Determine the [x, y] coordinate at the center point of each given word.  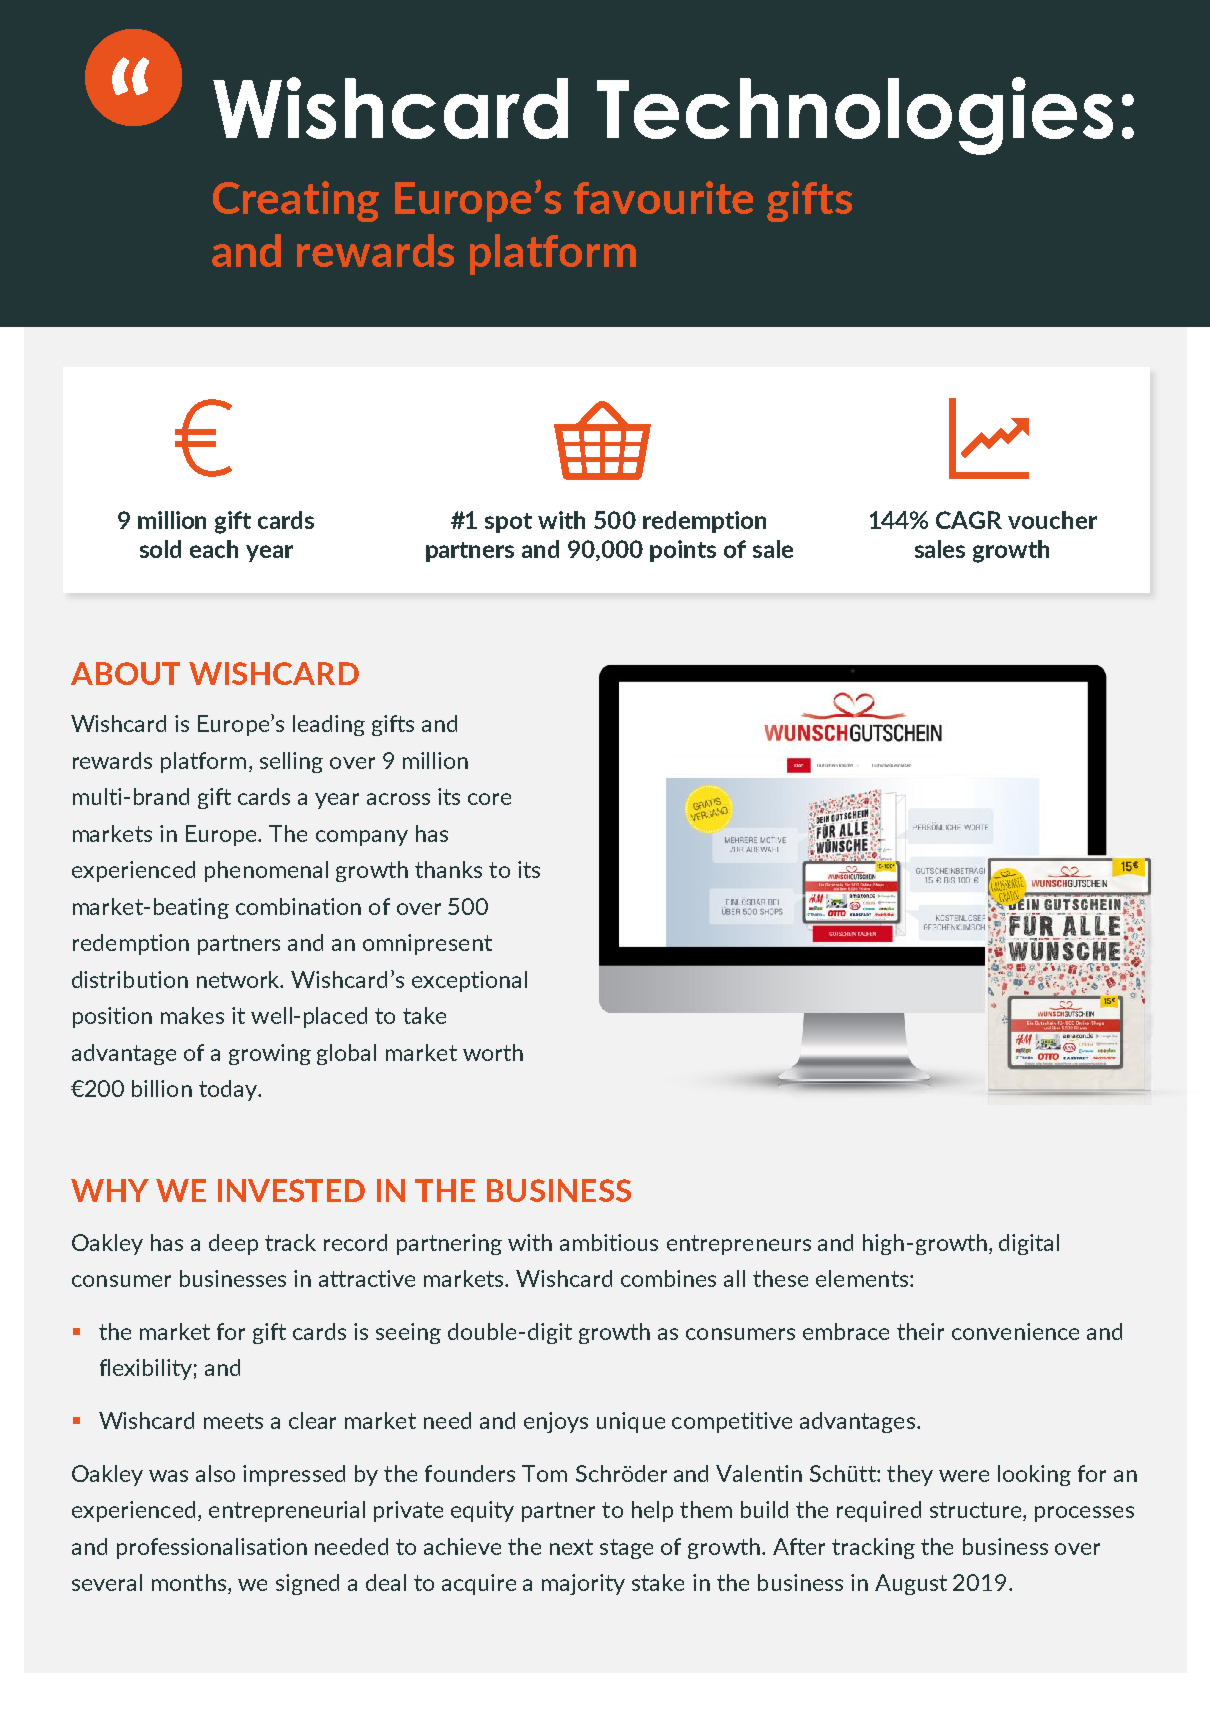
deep [233, 1244]
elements [863, 1278]
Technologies [855, 116]
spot [508, 523]
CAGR [969, 520]
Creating [296, 201]
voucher [1052, 520]
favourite [663, 197]
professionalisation [212, 1548]
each [214, 549]
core [489, 799]
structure [977, 1511]
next [571, 1547]
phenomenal [266, 871]
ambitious [609, 1242]
